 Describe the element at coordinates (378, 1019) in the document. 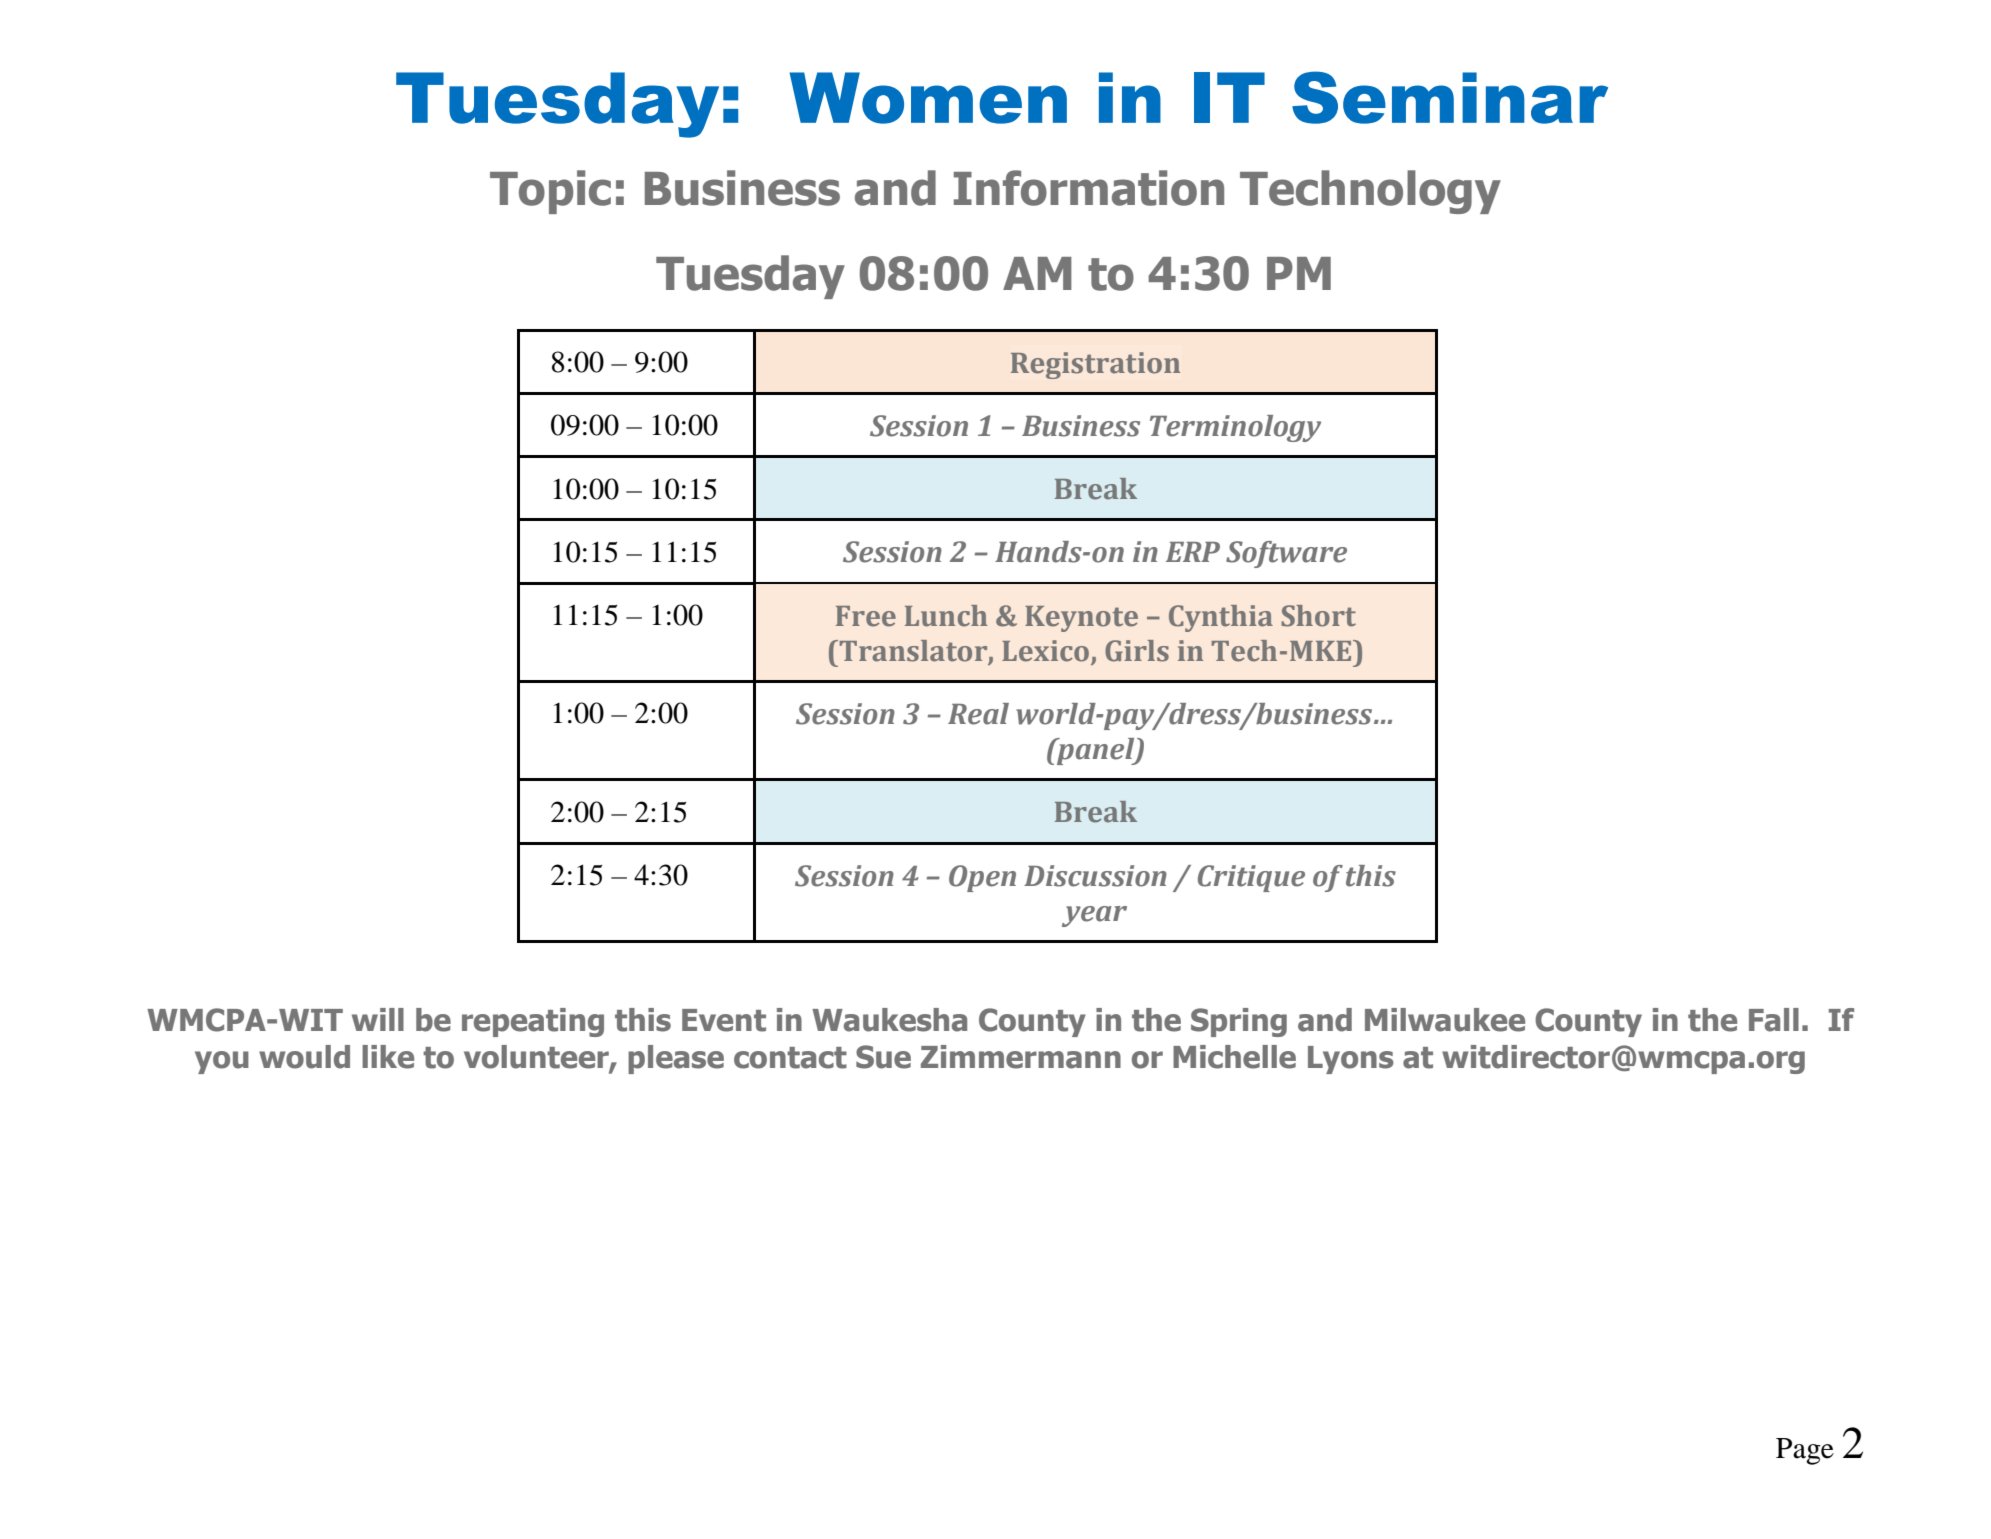

I see `will` at that location.
